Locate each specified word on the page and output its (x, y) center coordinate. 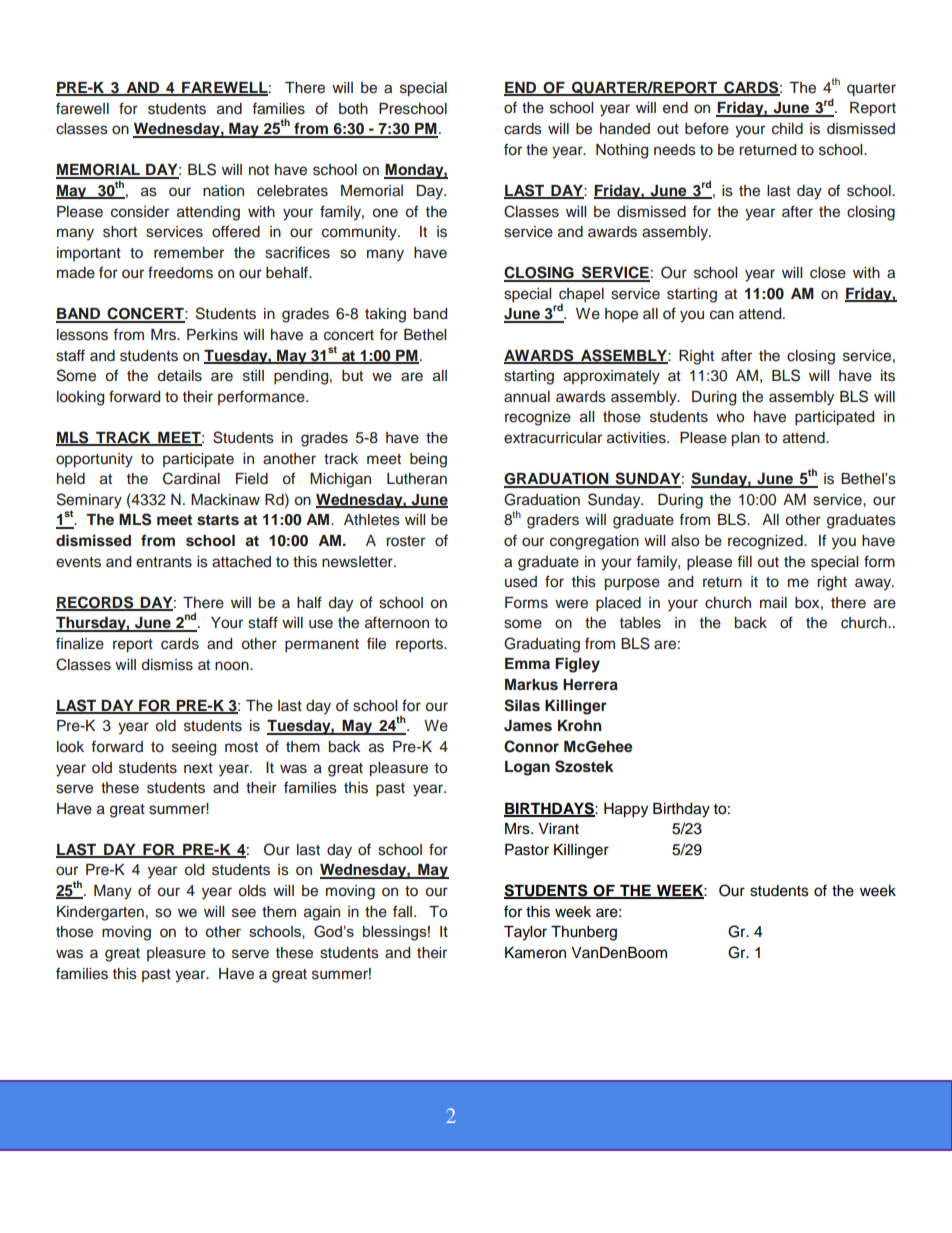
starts (218, 520)
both (353, 109)
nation (223, 190)
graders (553, 521)
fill (744, 561)
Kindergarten (100, 913)
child (787, 129)
